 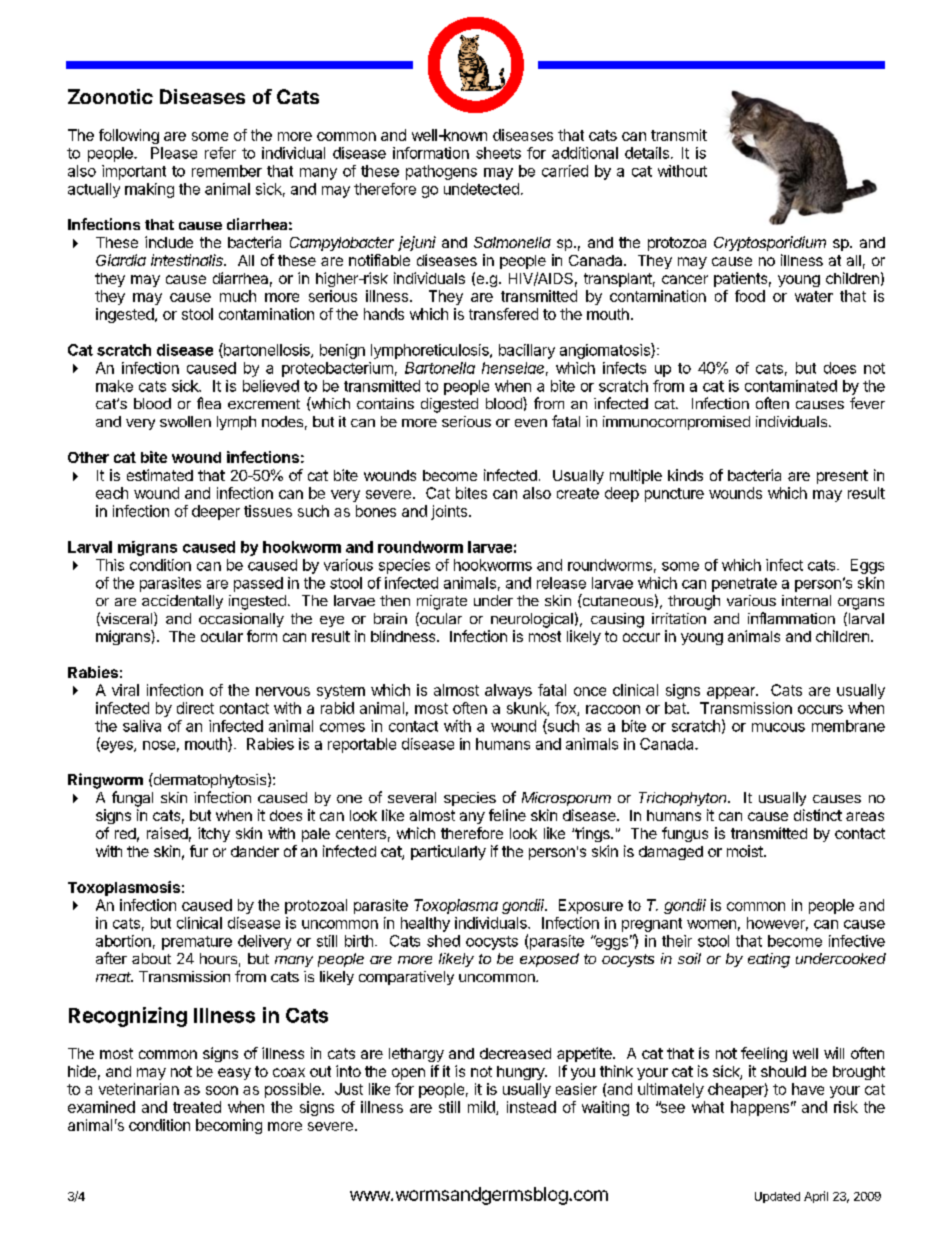 What do you see at coordinates (482, 1108) in the screenshot?
I see `mild` at bounding box center [482, 1108].
